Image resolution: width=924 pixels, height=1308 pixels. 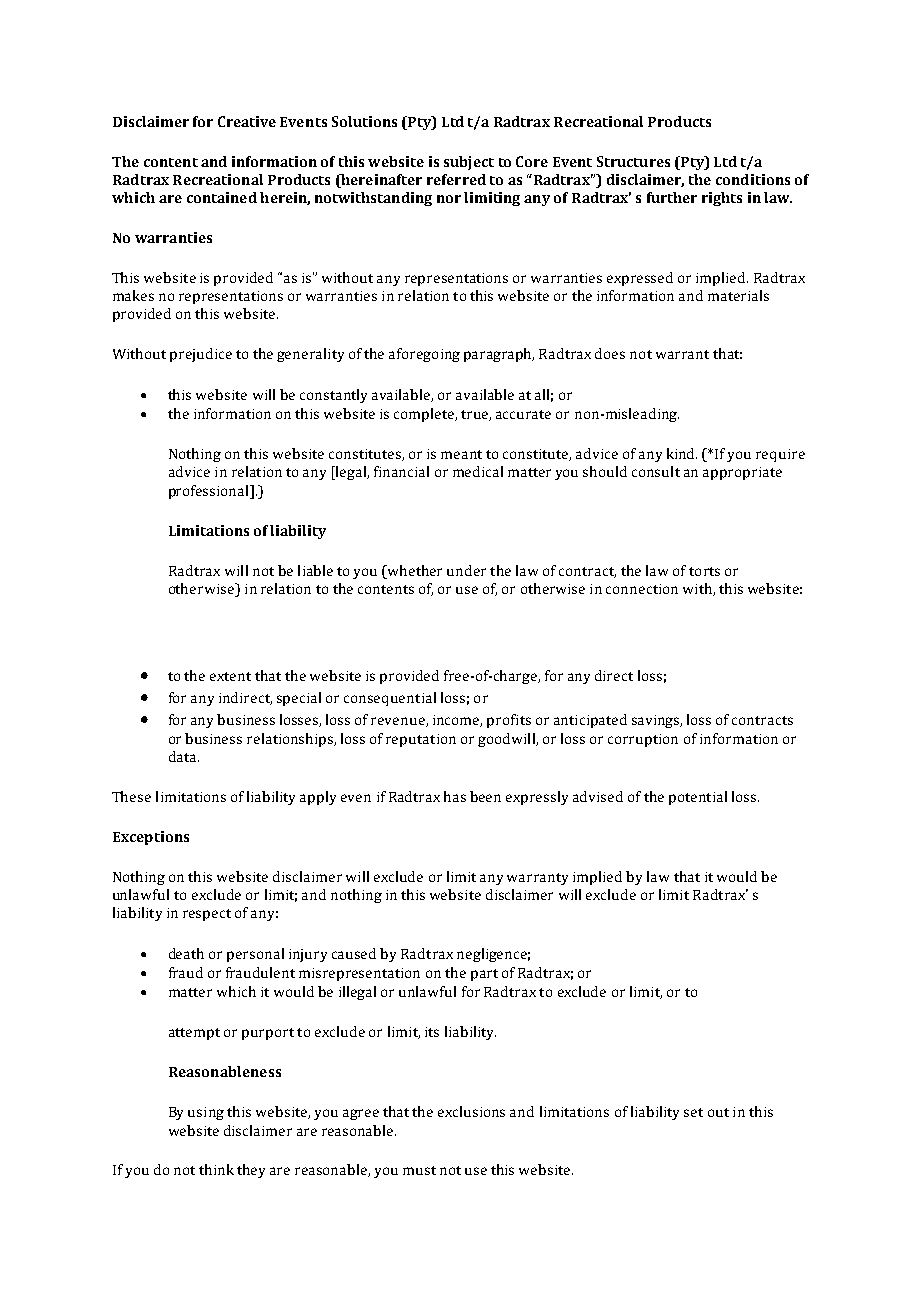 I want to click on Creative, so click(x=247, y=121).
